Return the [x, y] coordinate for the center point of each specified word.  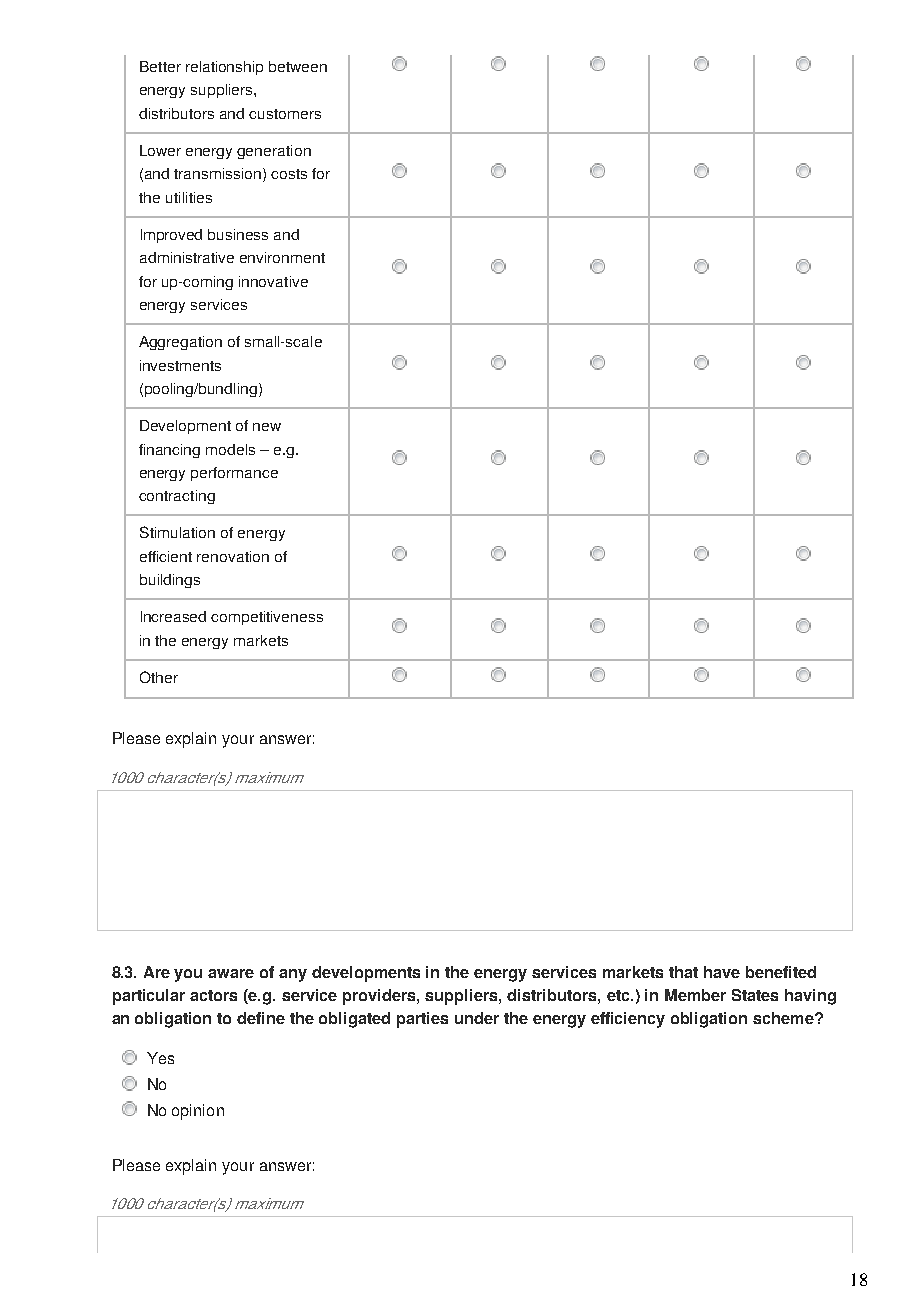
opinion [198, 1112]
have [722, 972]
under [477, 1018]
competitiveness [267, 618]
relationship [224, 68]
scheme [784, 1018]
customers [285, 114]
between [298, 66]
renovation [233, 556]
